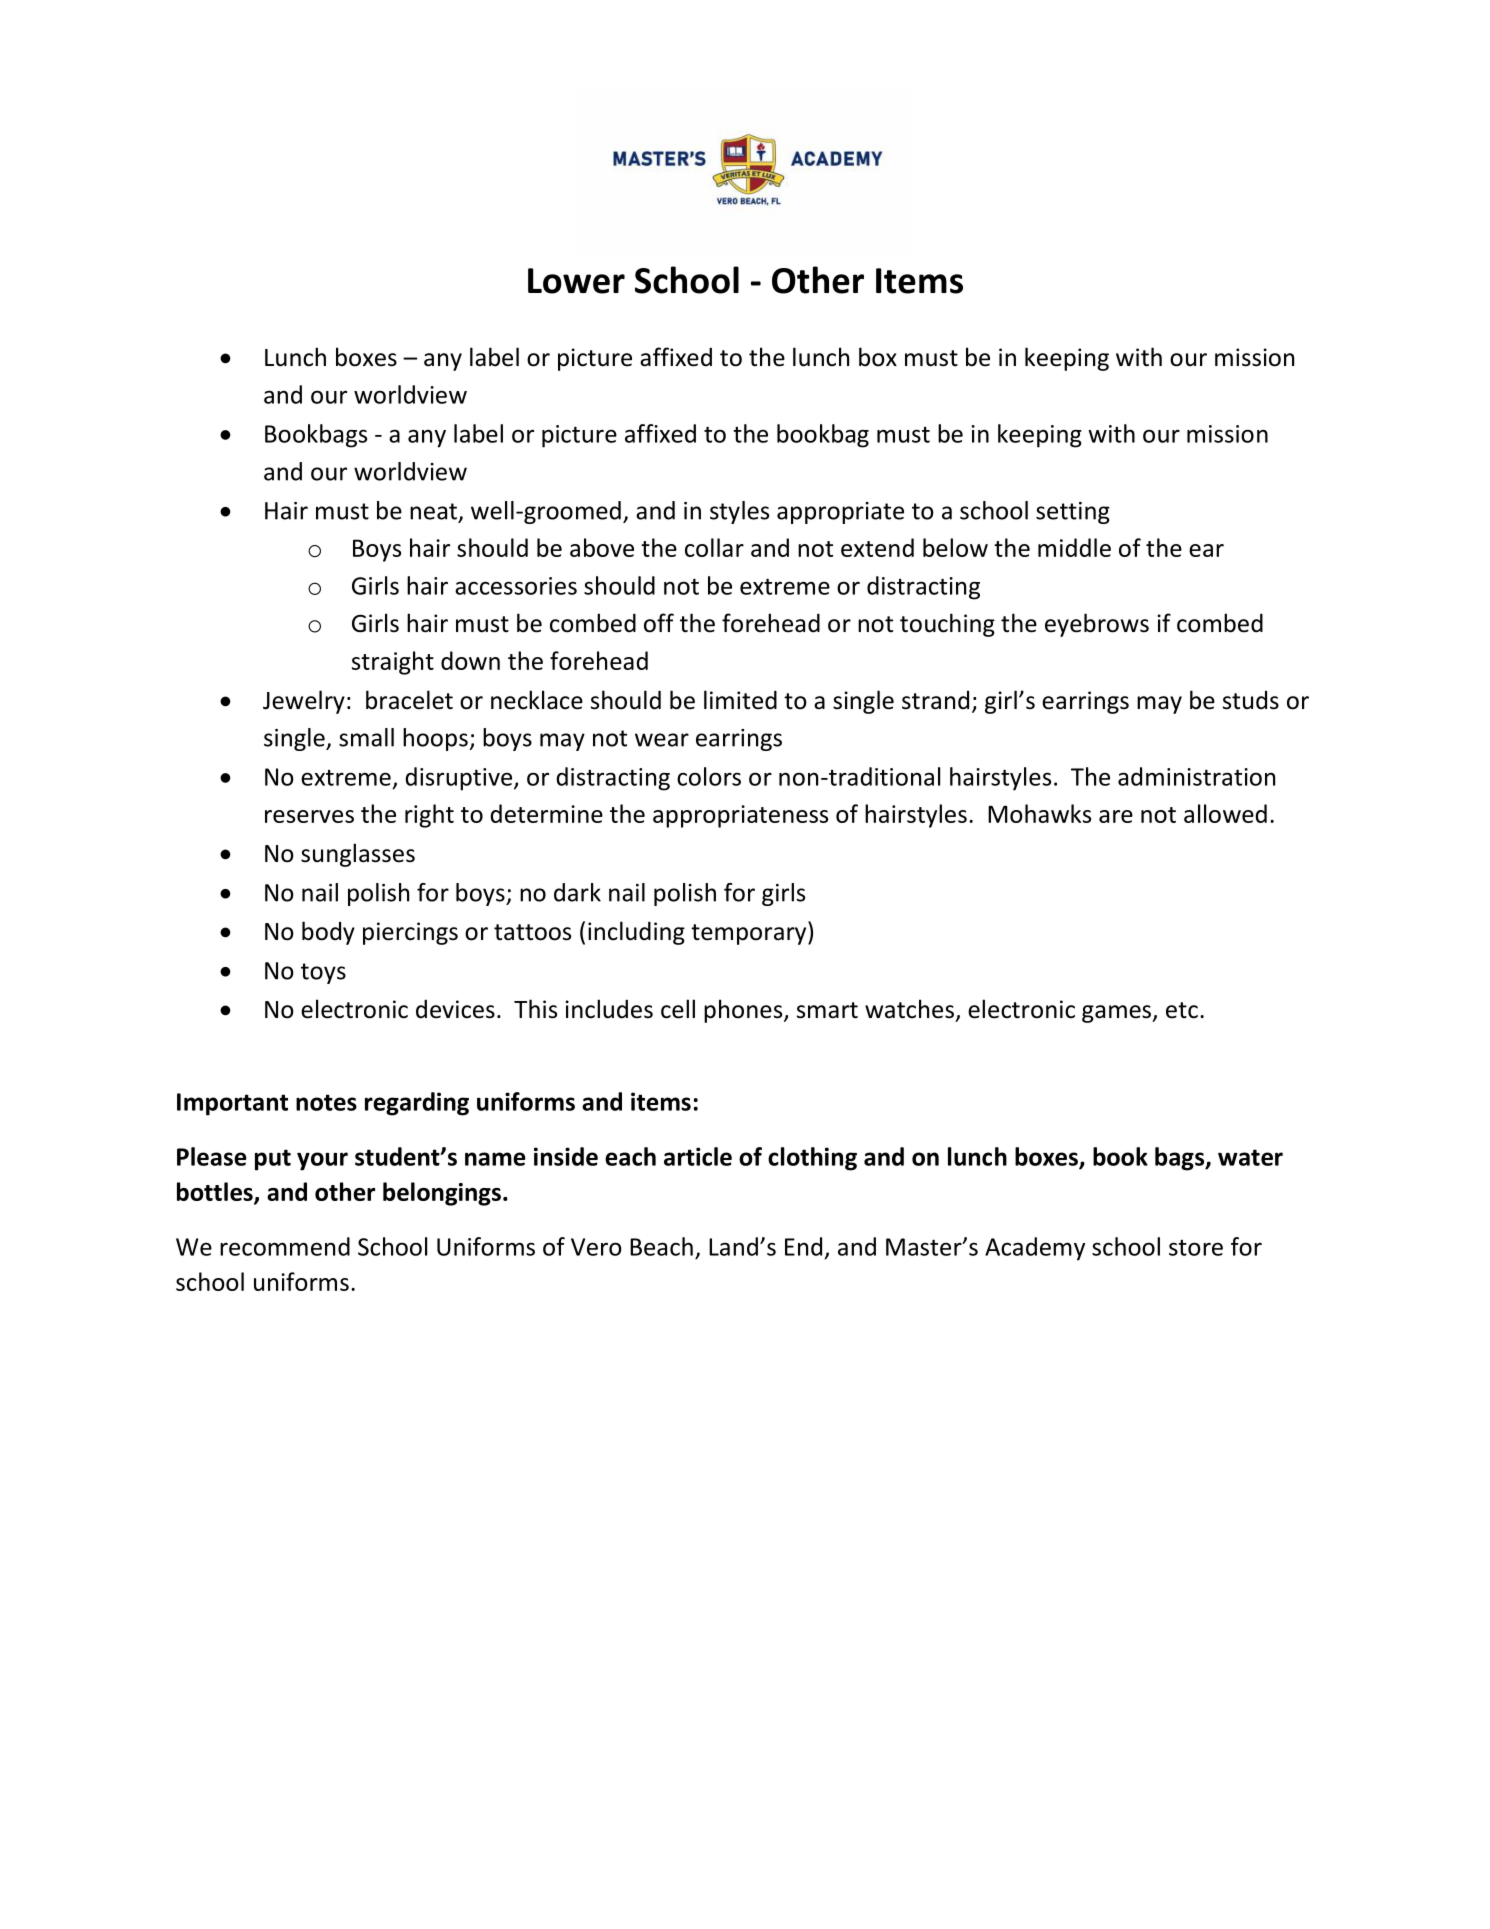  I want to click on setting, so click(1073, 513).
